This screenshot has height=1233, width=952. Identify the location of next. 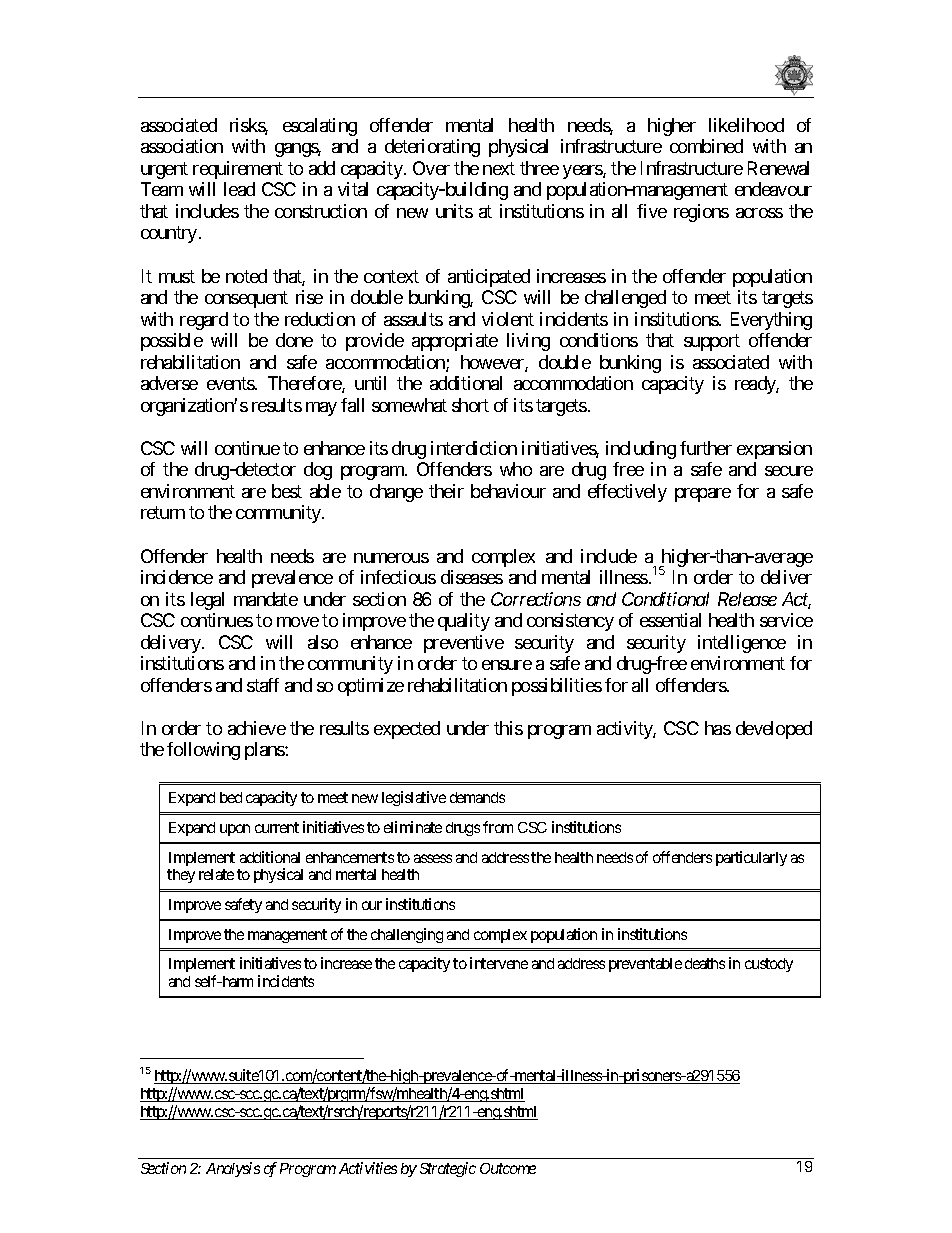
(499, 168).
